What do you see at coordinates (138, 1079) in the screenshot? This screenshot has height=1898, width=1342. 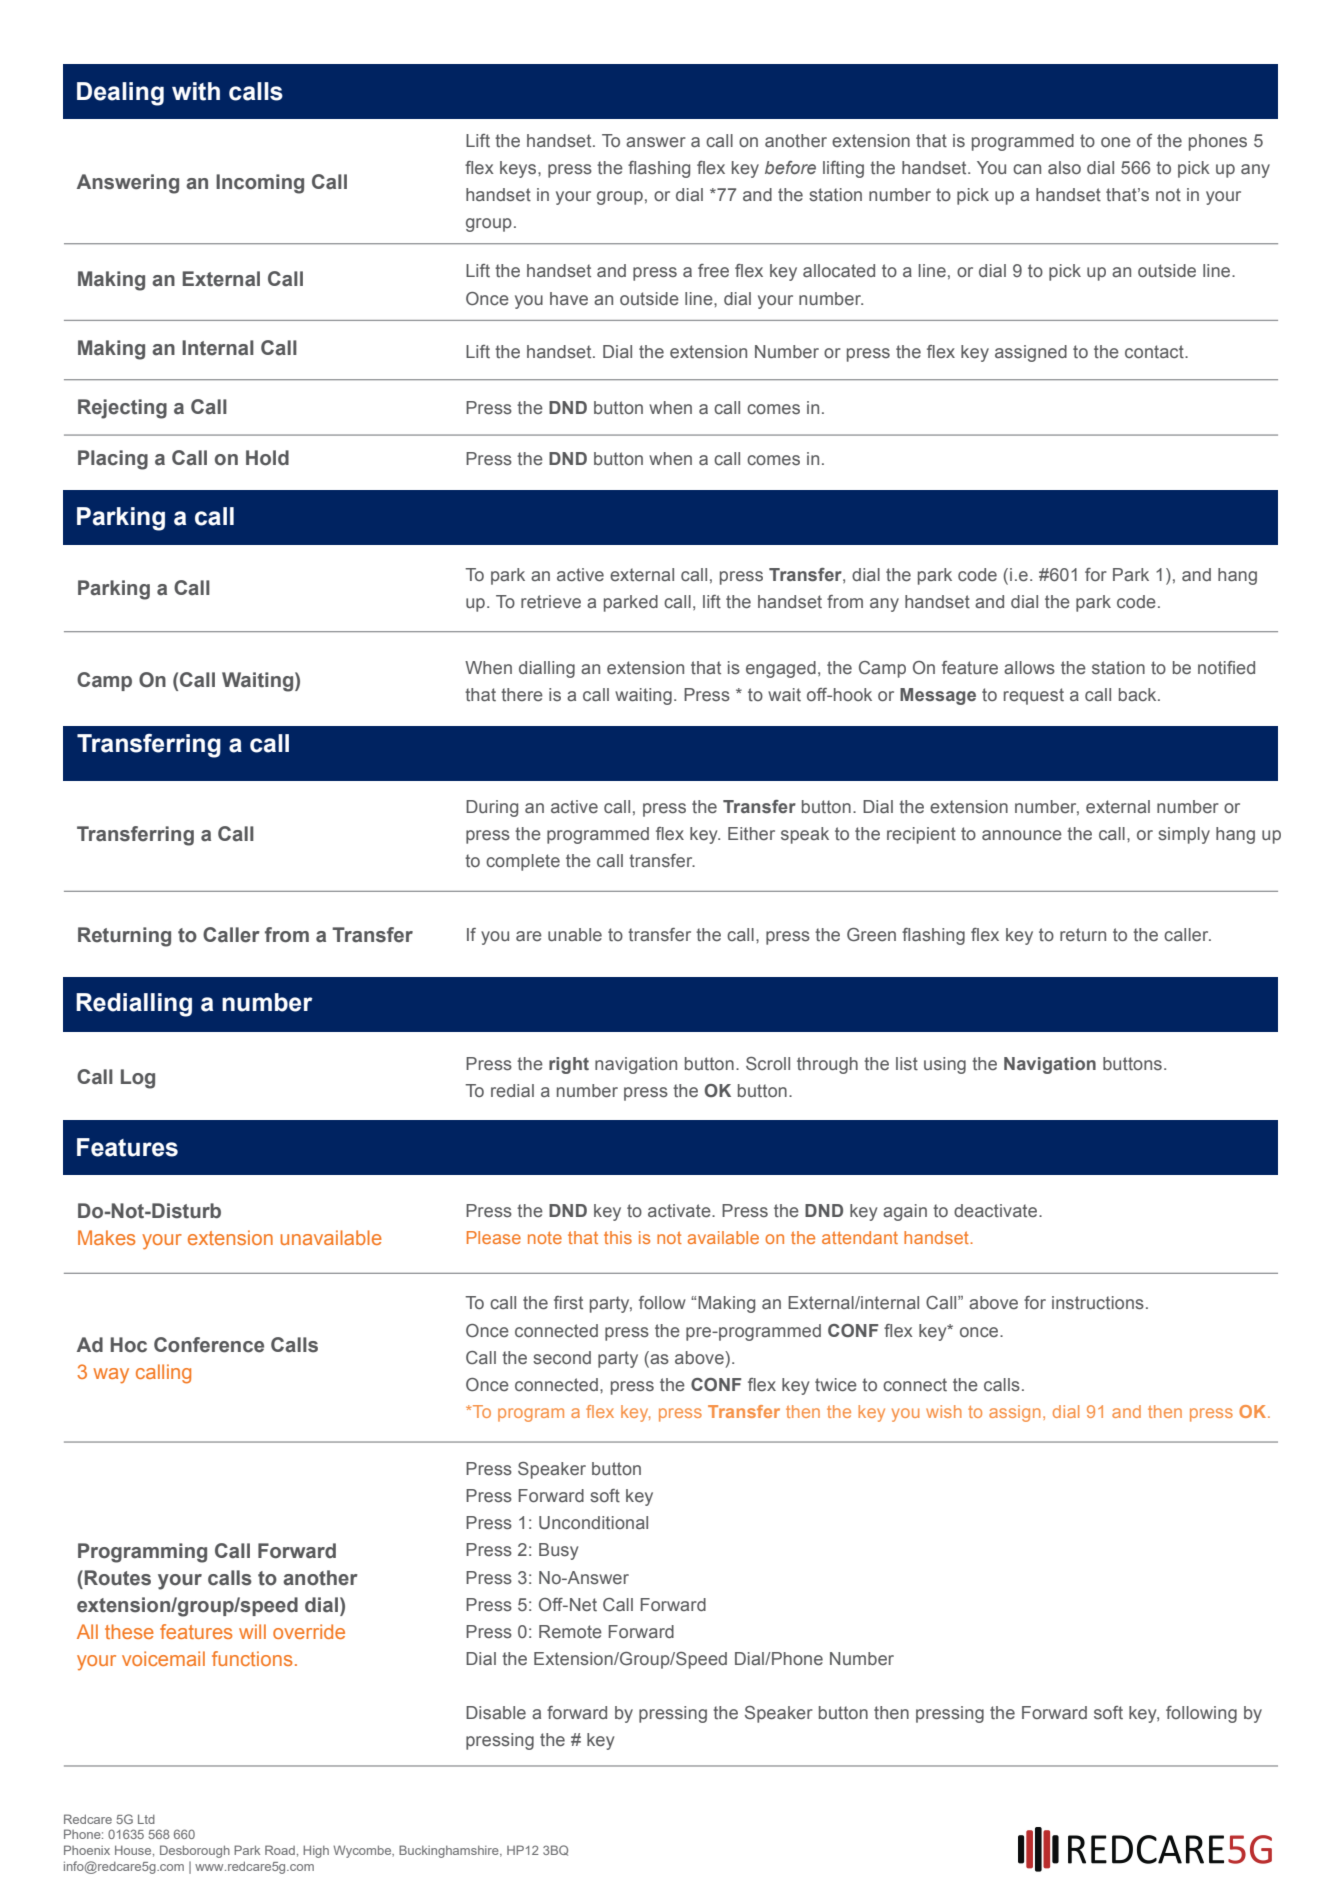 I see `Log` at bounding box center [138, 1079].
